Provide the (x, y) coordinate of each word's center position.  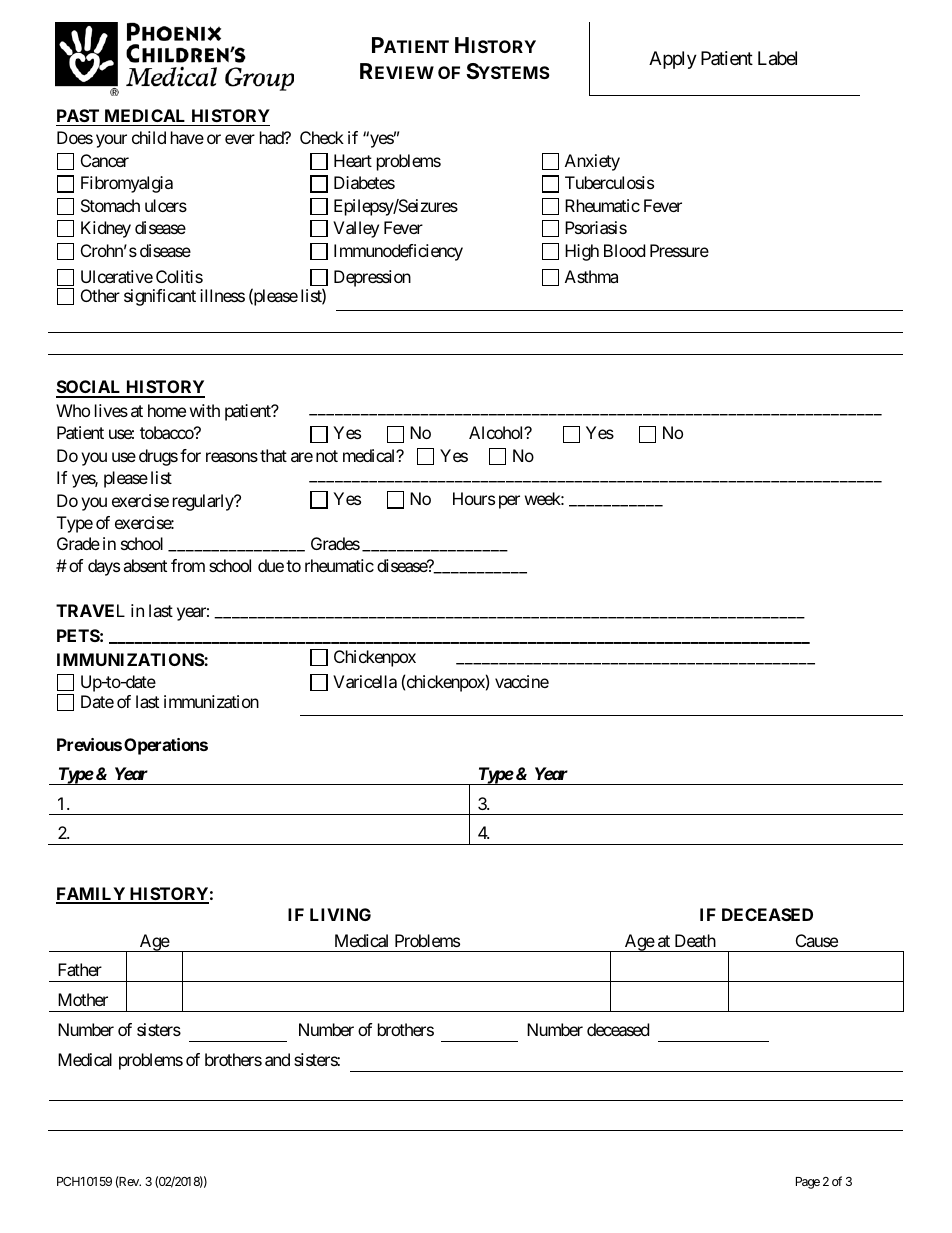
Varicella (365, 681)
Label (777, 58)
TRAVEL (90, 610)
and (277, 1059)
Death (695, 940)
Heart (353, 160)
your (111, 141)
